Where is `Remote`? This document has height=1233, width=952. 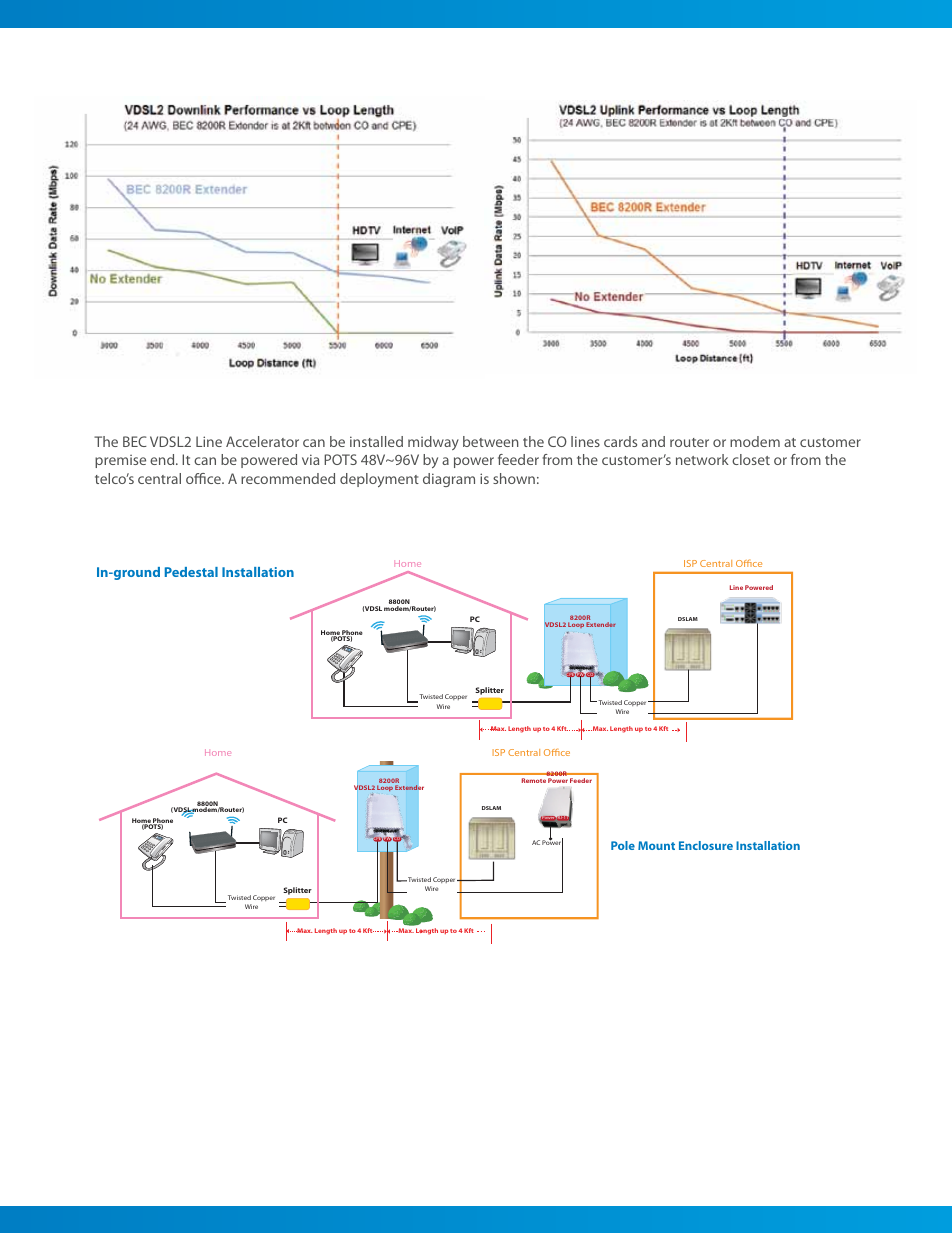
Remote is located at coordinates (534, 780).
